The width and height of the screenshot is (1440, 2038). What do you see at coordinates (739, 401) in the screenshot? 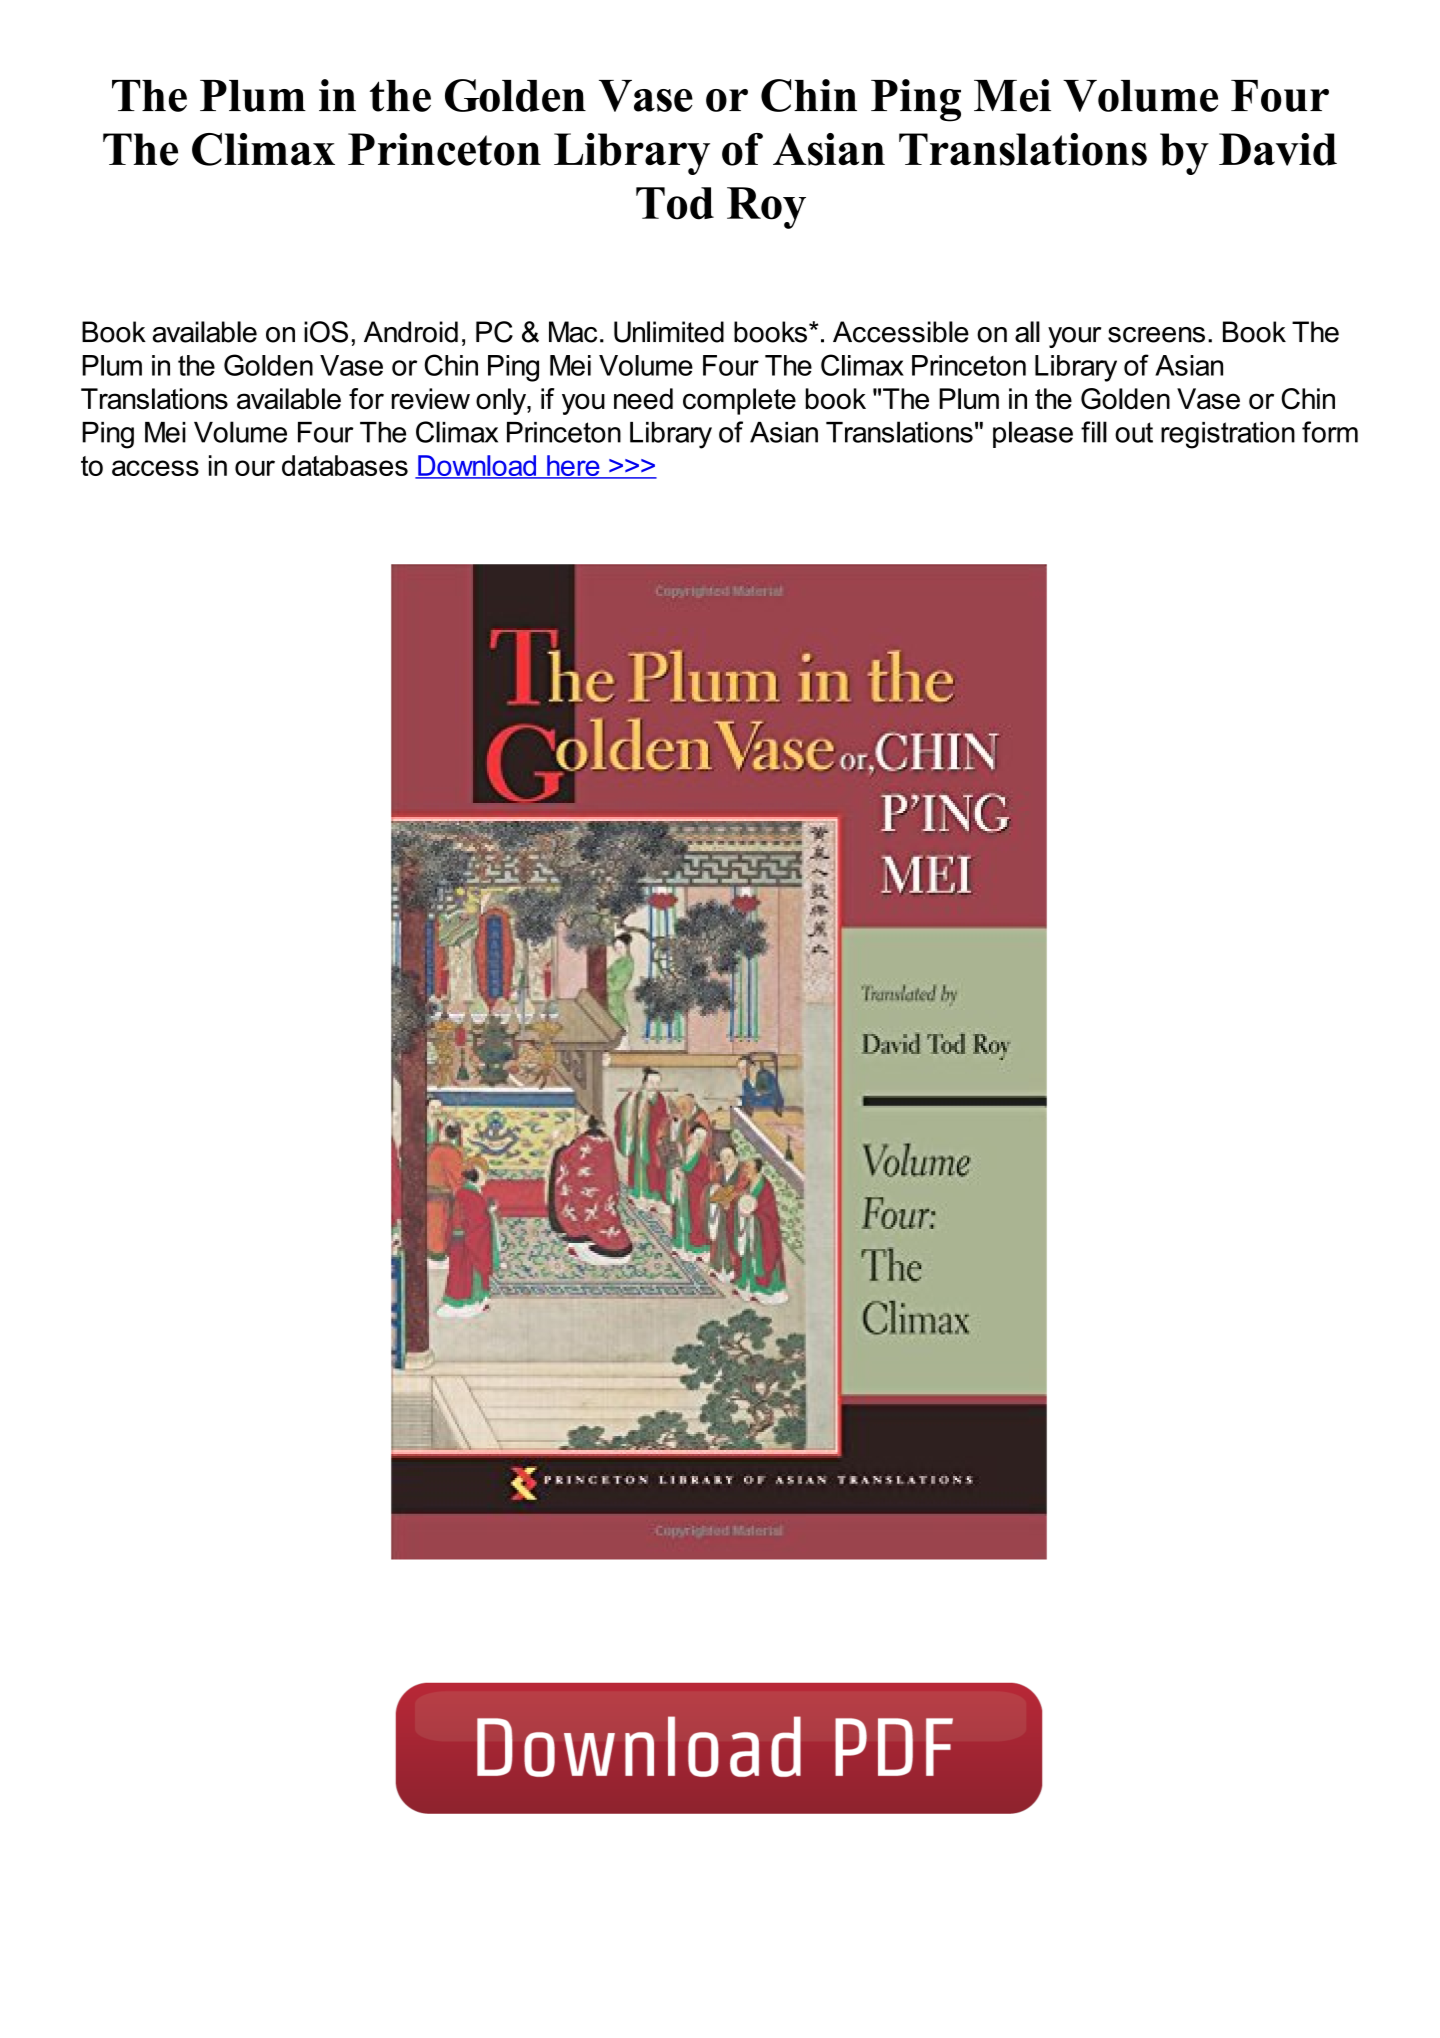
I see `complete` at bounding box center [739, 401].
